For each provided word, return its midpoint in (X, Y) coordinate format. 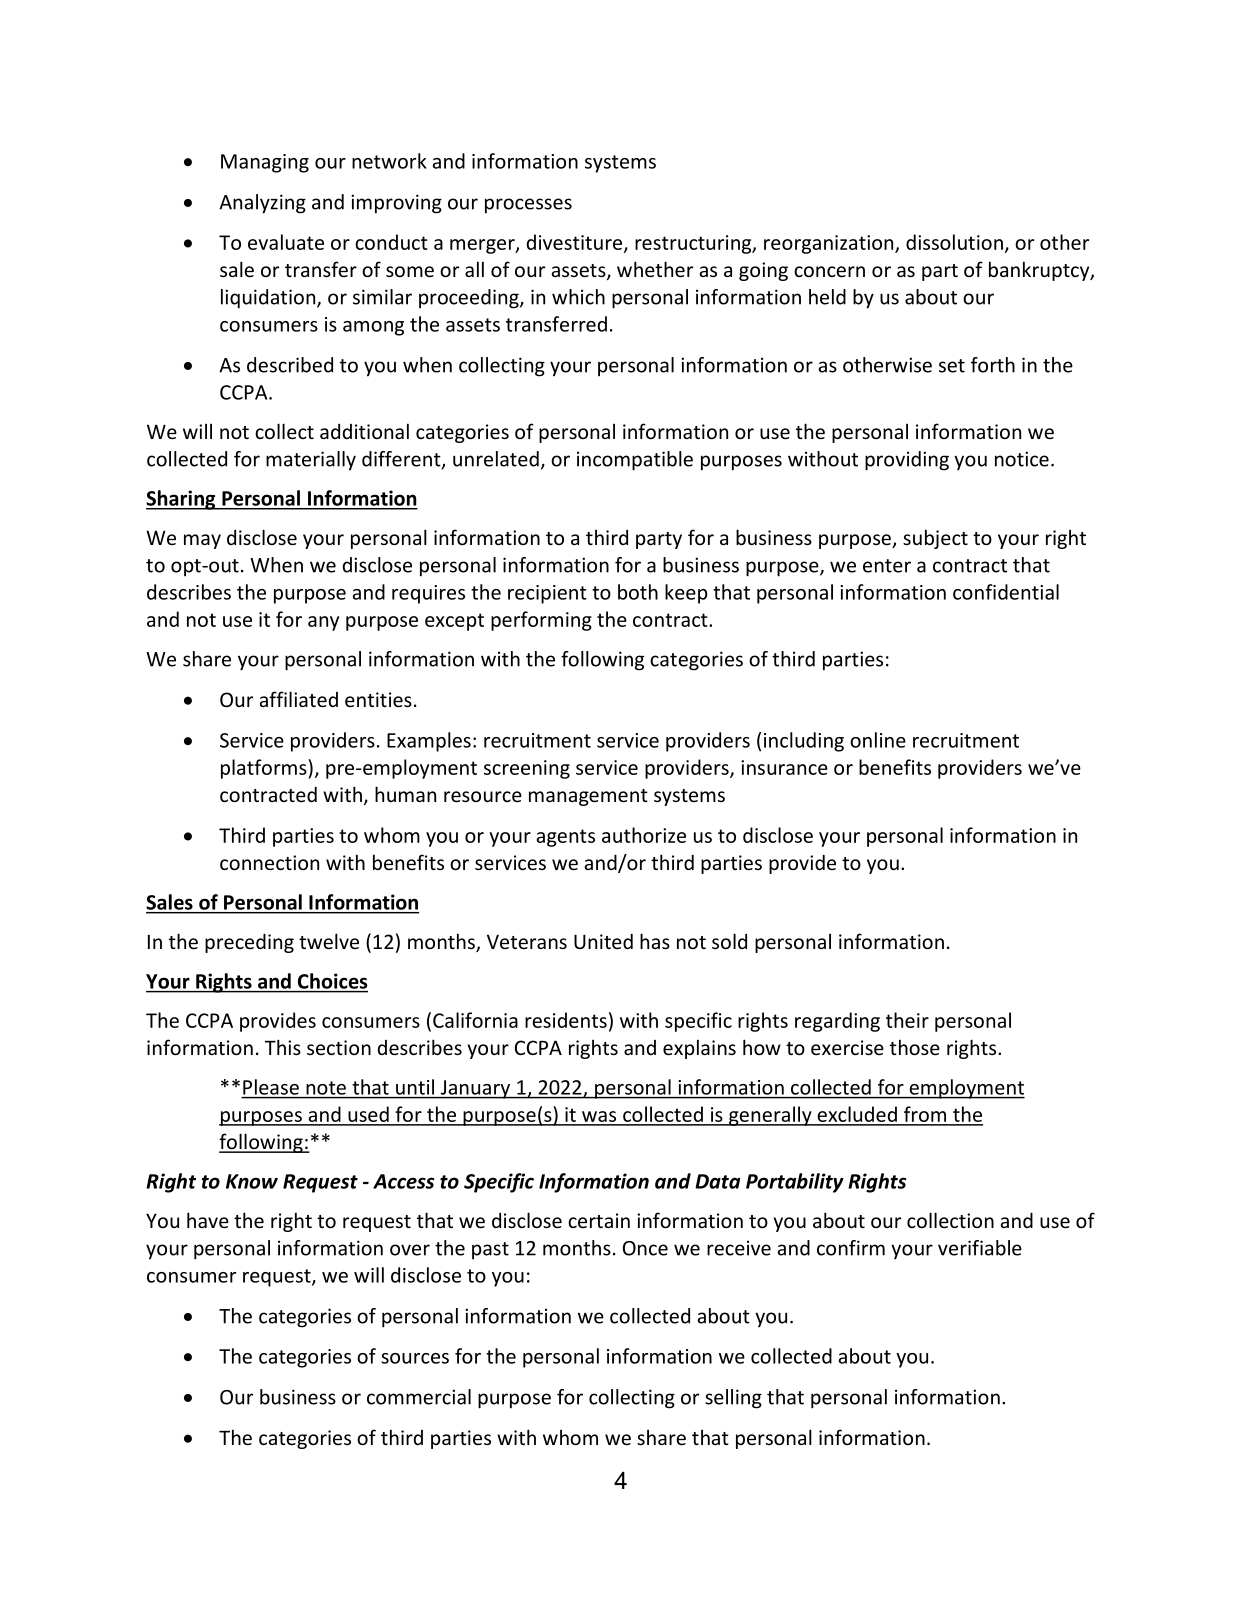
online (878, 740)
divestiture (576, 243)
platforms (265, 769)
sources (415, 1358)
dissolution (954, 242)
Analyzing (262, 204)
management (588, 797)
